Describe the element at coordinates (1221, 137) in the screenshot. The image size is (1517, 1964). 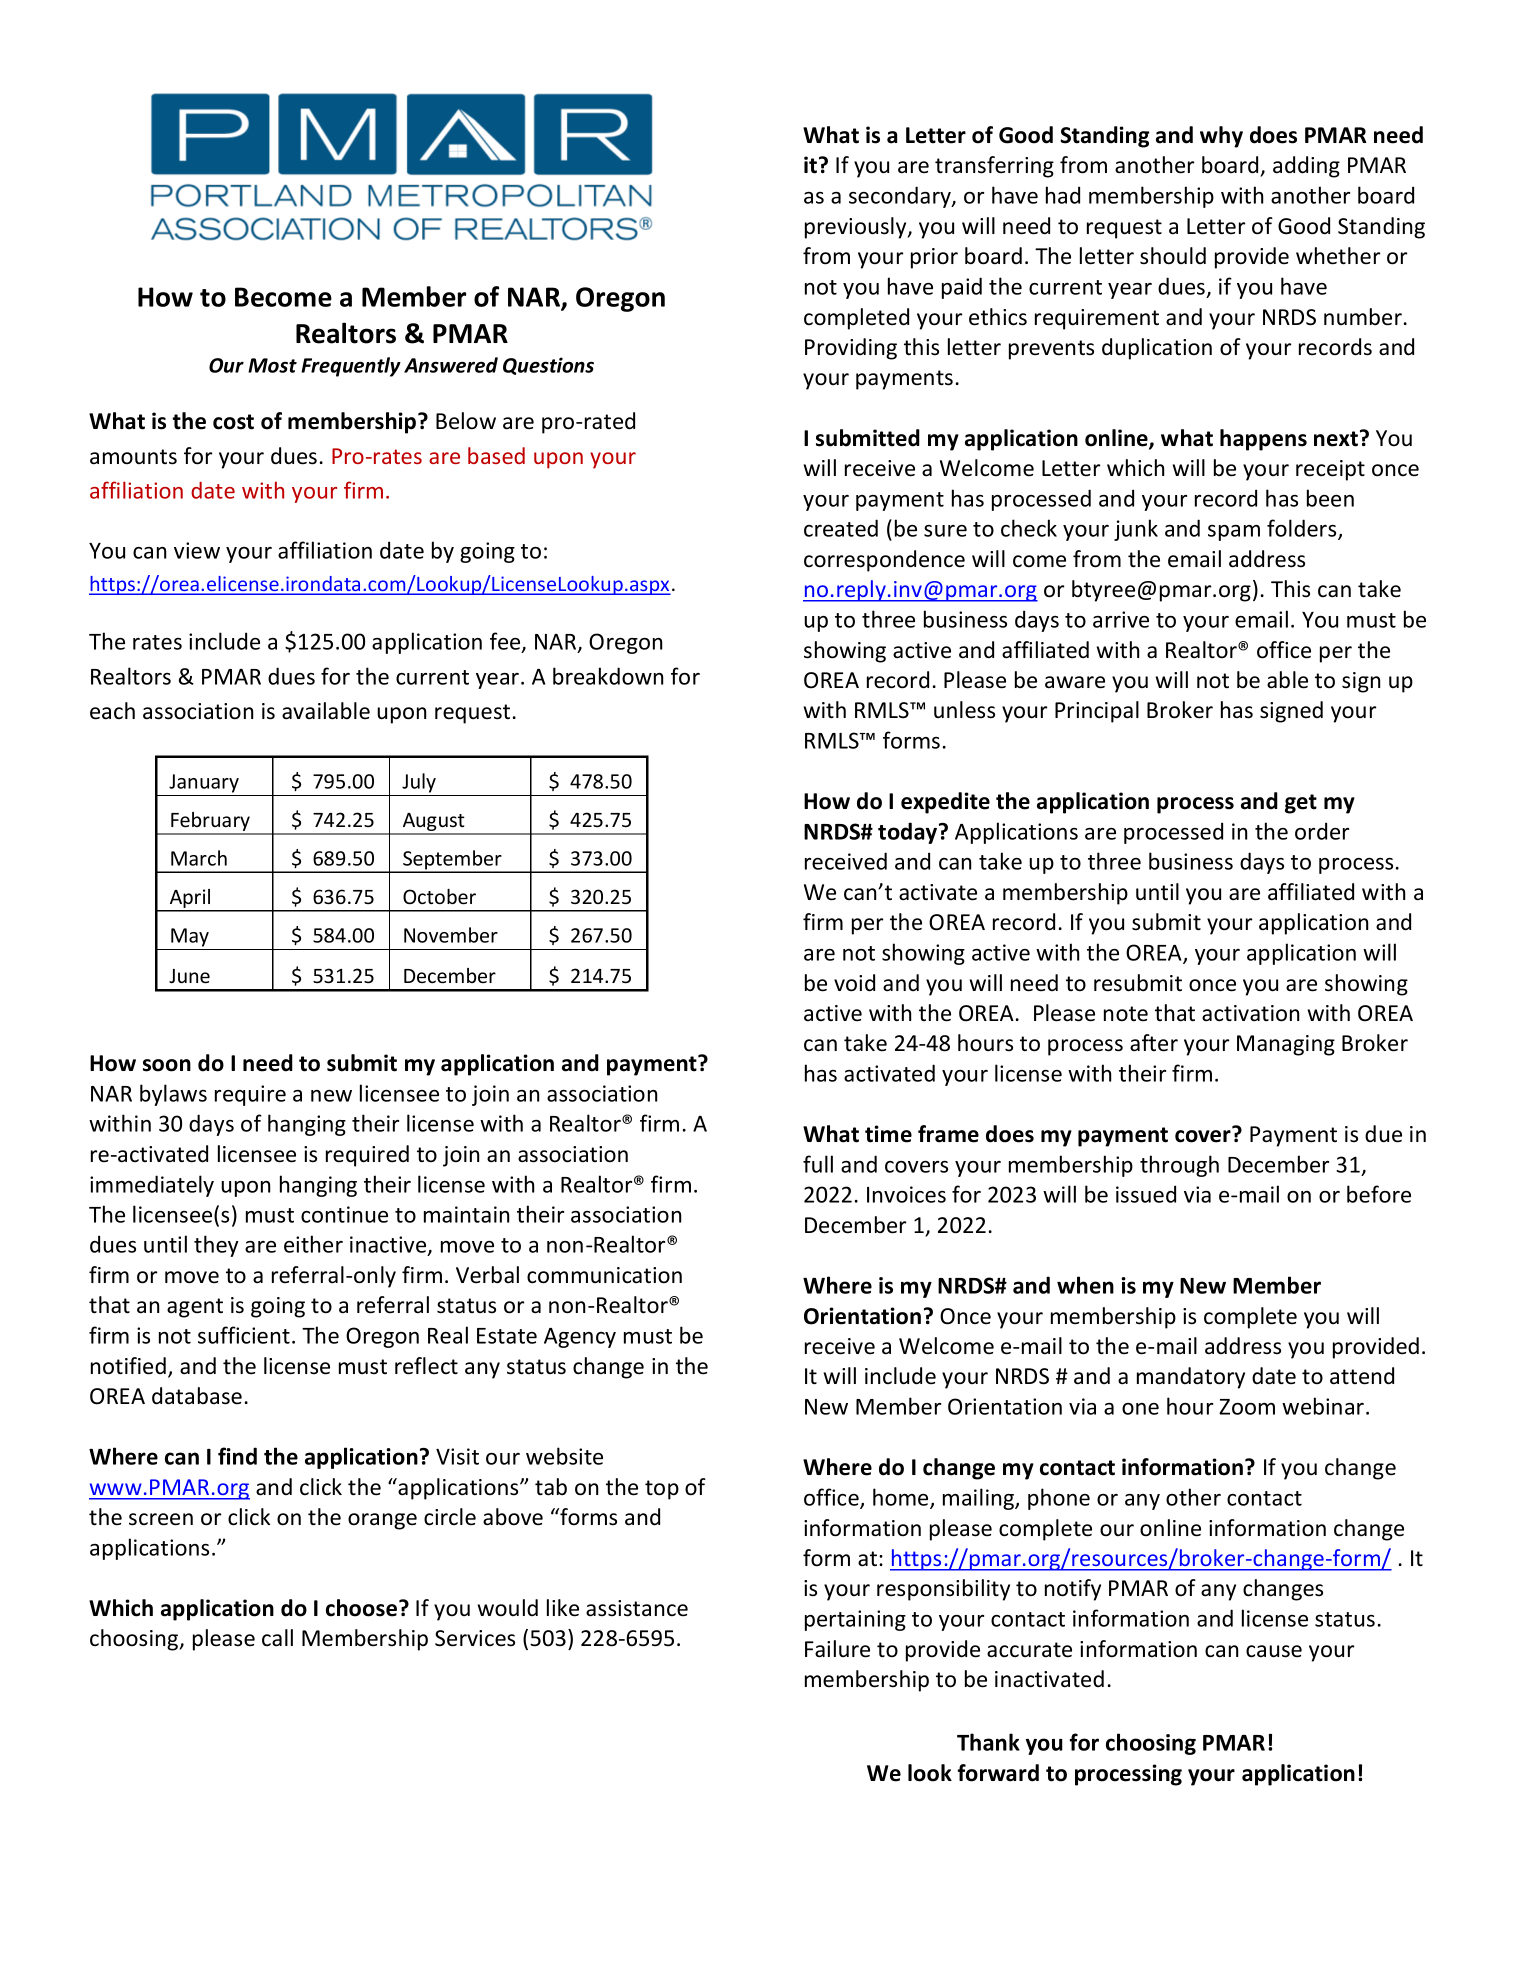
I see `why` at that location.
